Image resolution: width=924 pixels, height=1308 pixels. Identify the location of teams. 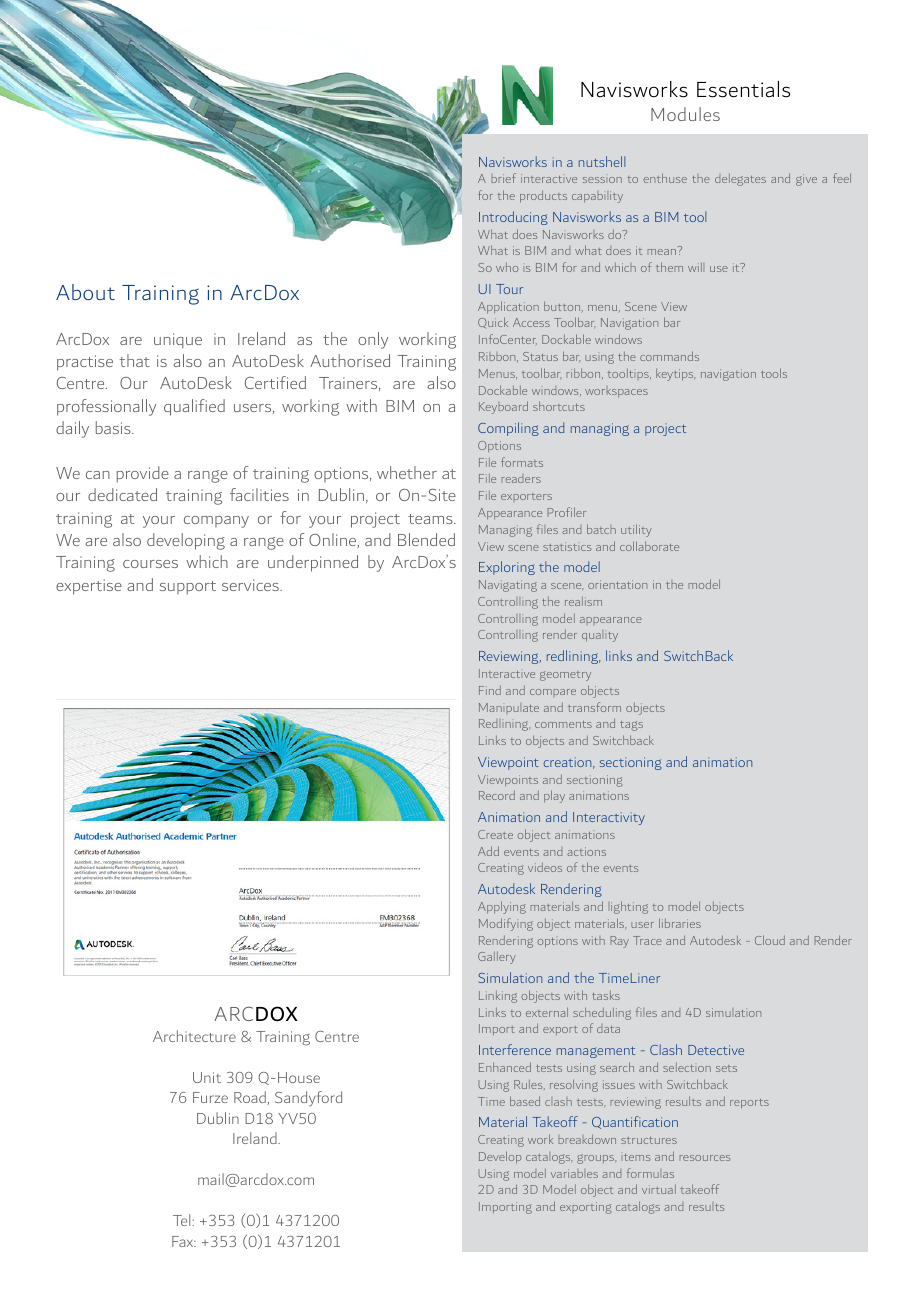
(431, 519).
